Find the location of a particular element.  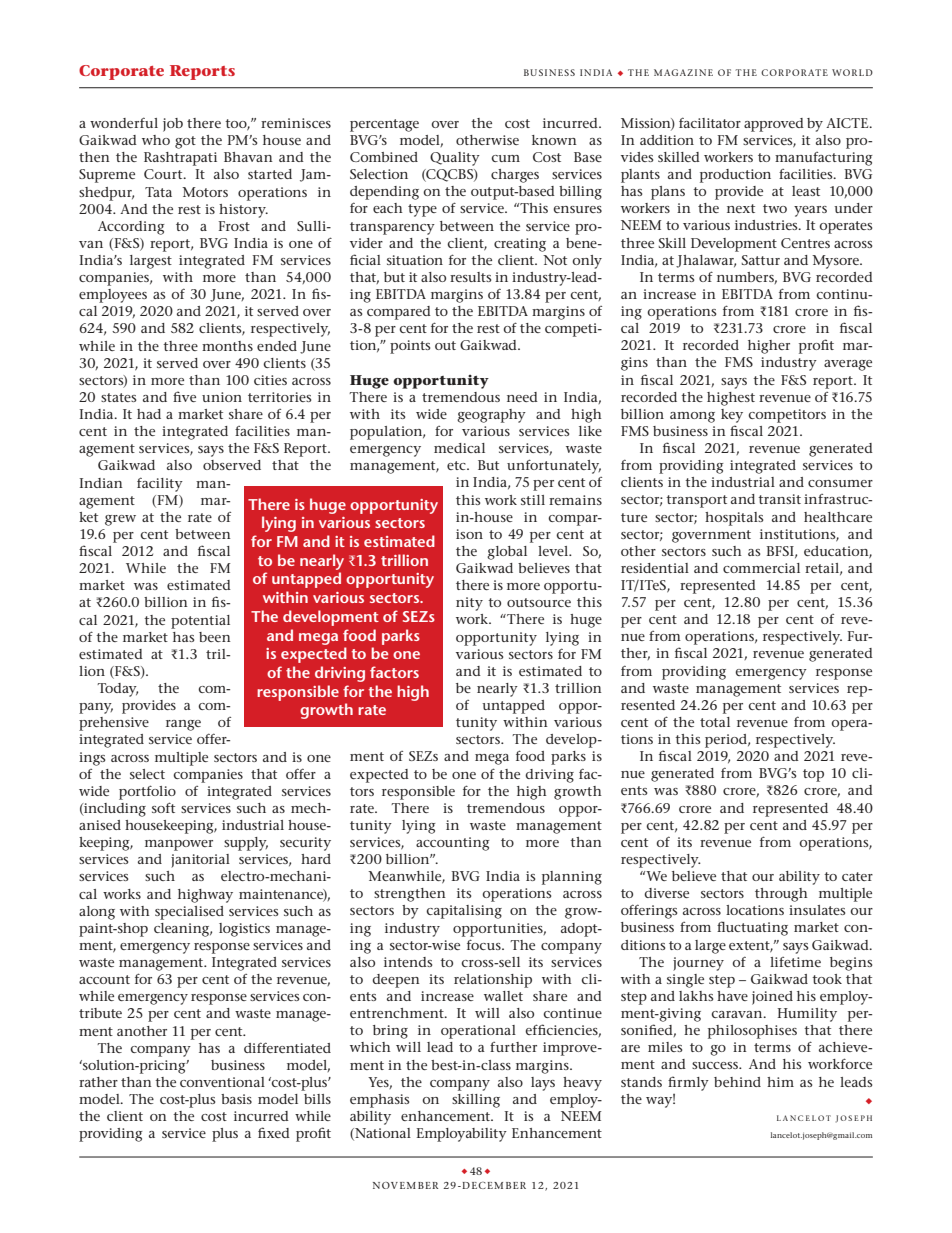

approved is located at coordinates (774, 125).
